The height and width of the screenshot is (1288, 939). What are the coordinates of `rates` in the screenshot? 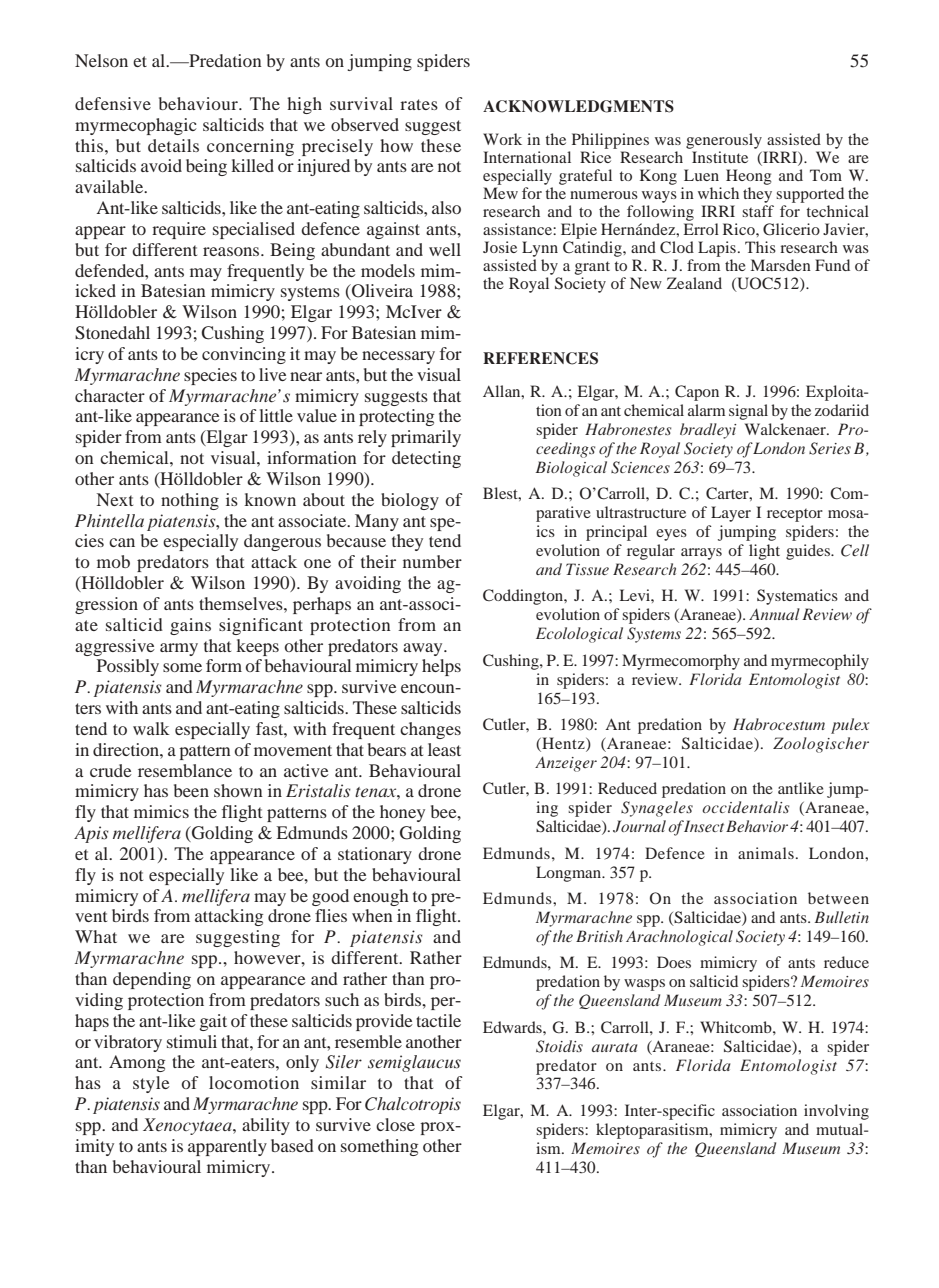 It's located at (419, 104).
